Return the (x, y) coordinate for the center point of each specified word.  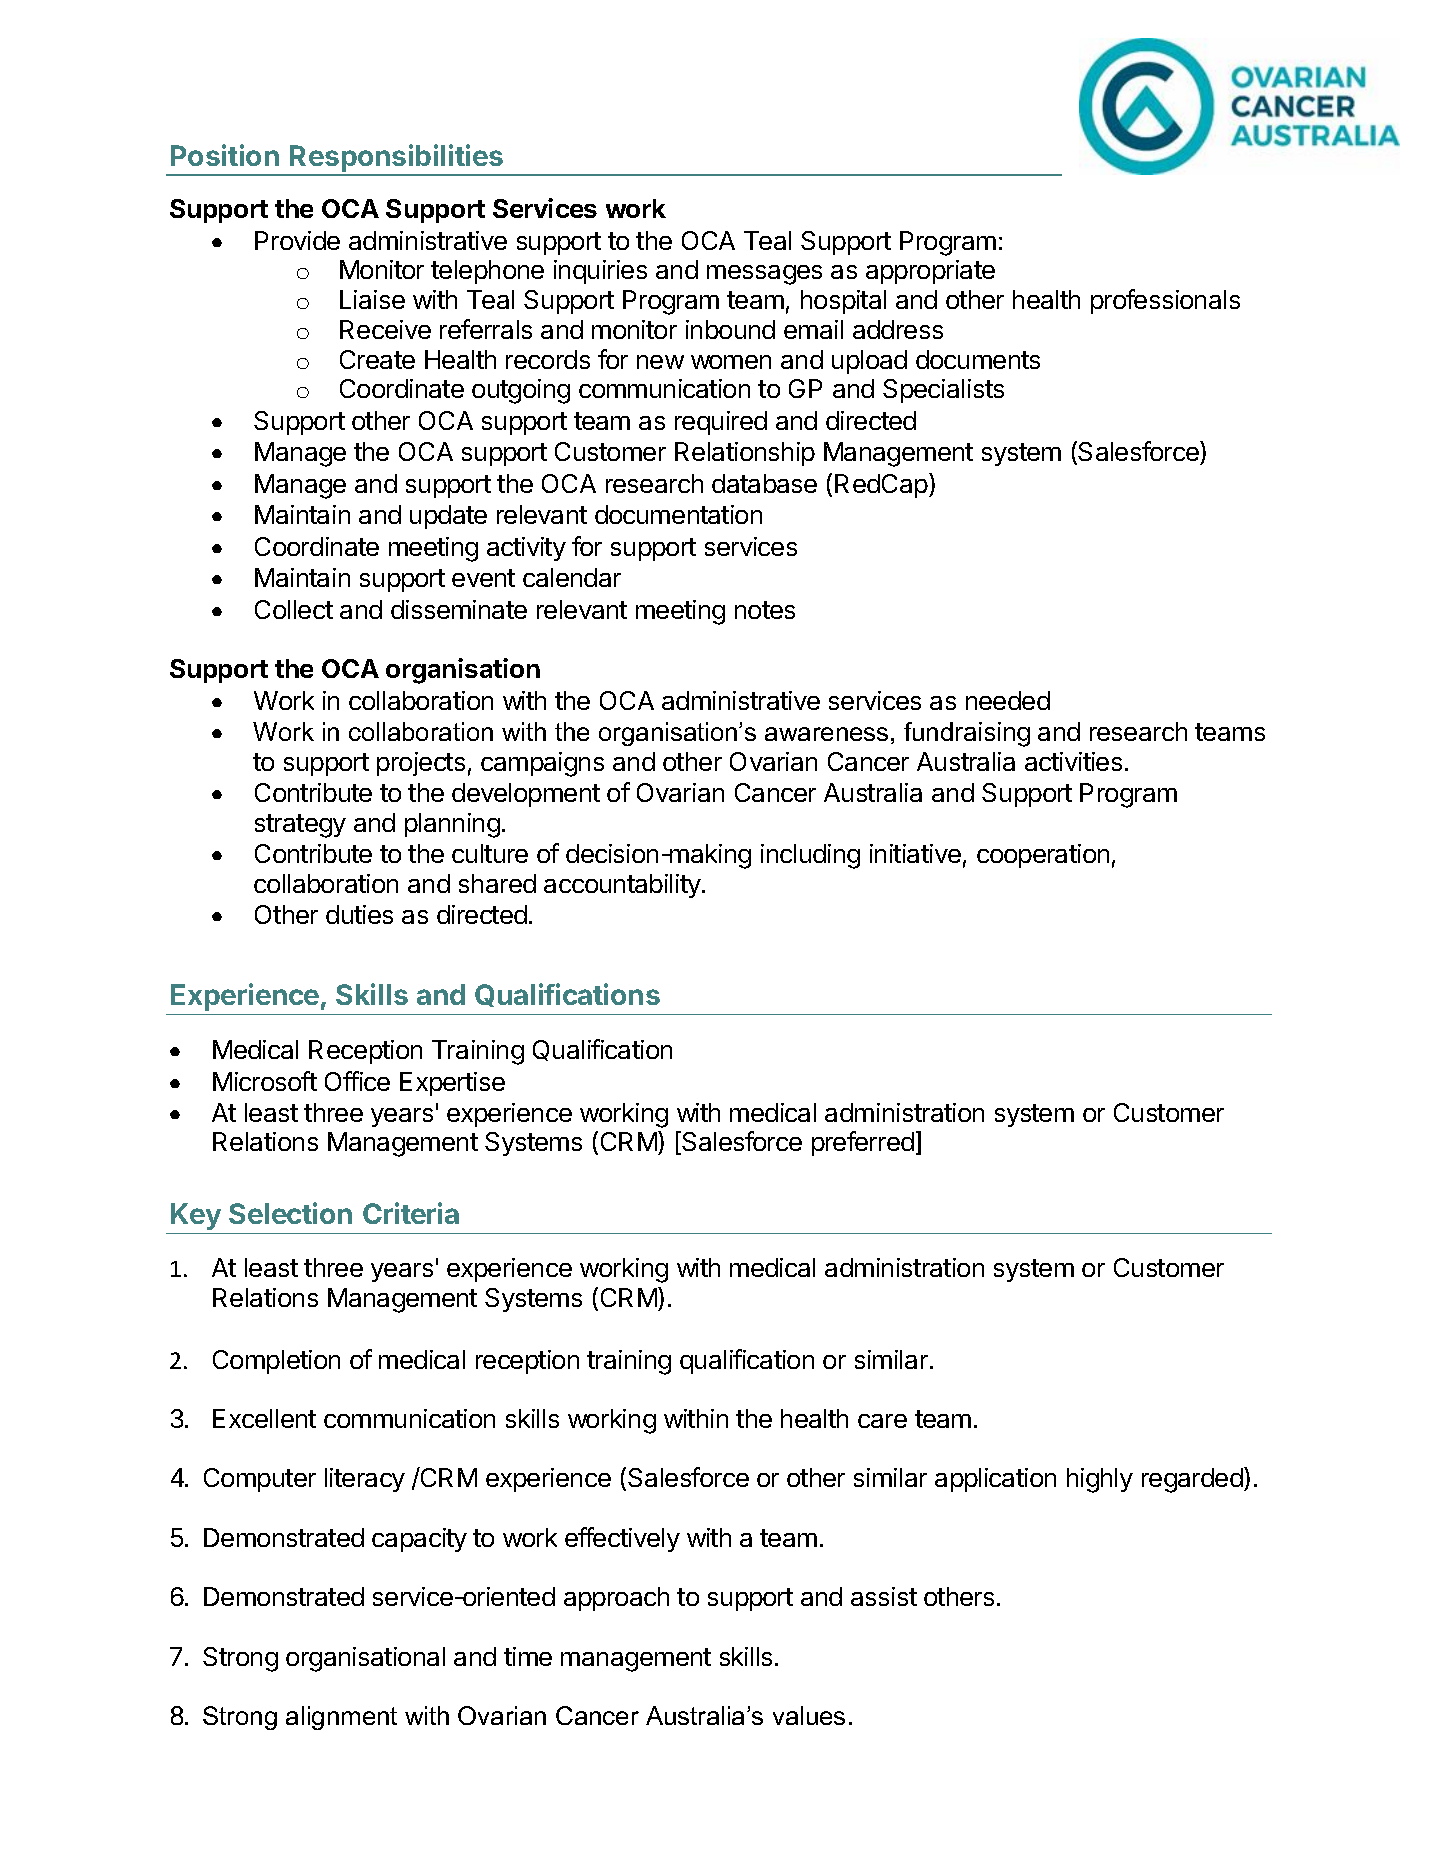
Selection (290, 1213)
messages (764, 275)
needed (1008, 700)
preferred (863, 1143)
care (882, 1421)
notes (765, 610)
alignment (341, 1718)
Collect (294, 609)
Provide (297, 240)
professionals (1165, 301)
